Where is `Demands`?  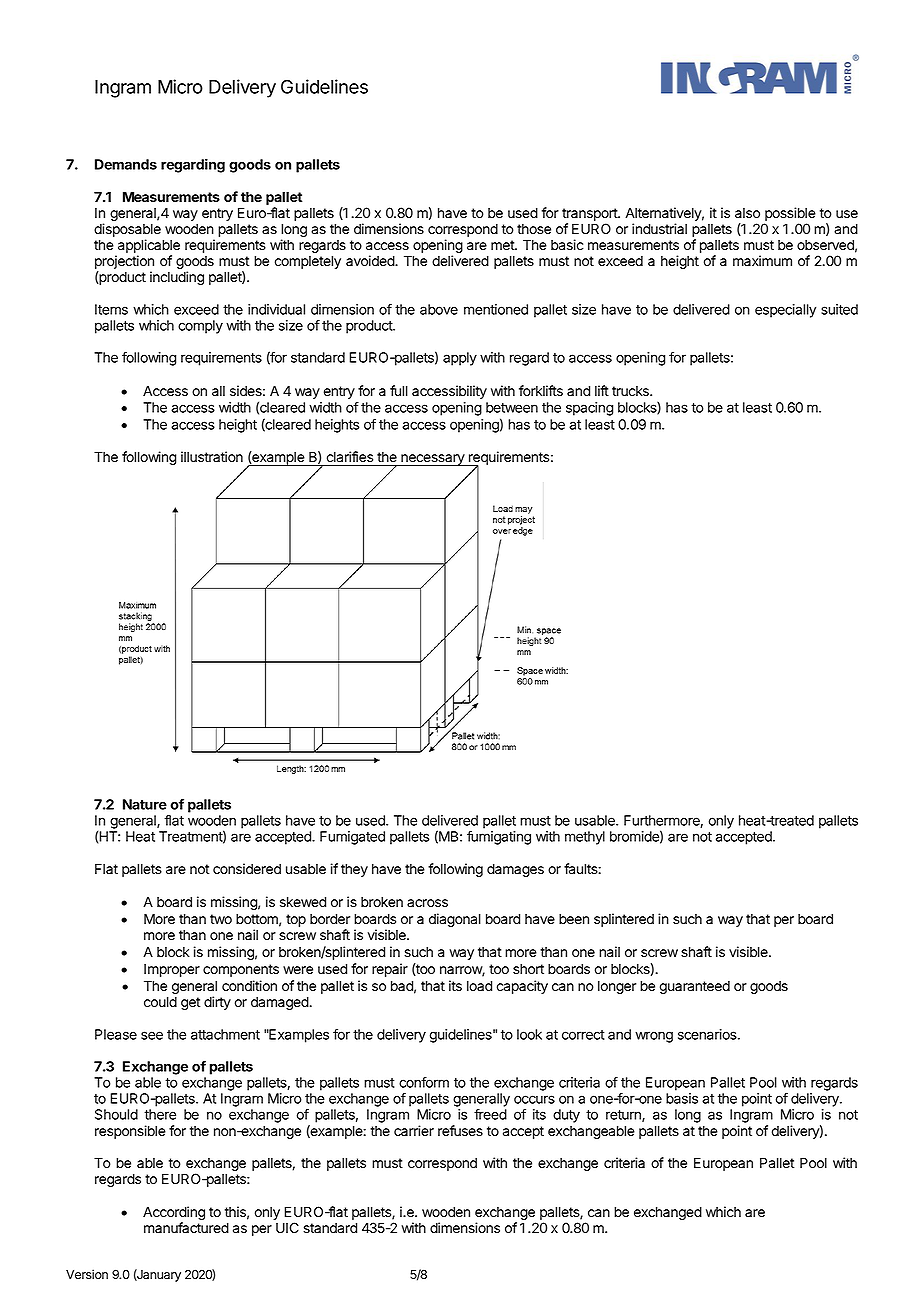
Demands is located at coordinates (126, 164).
